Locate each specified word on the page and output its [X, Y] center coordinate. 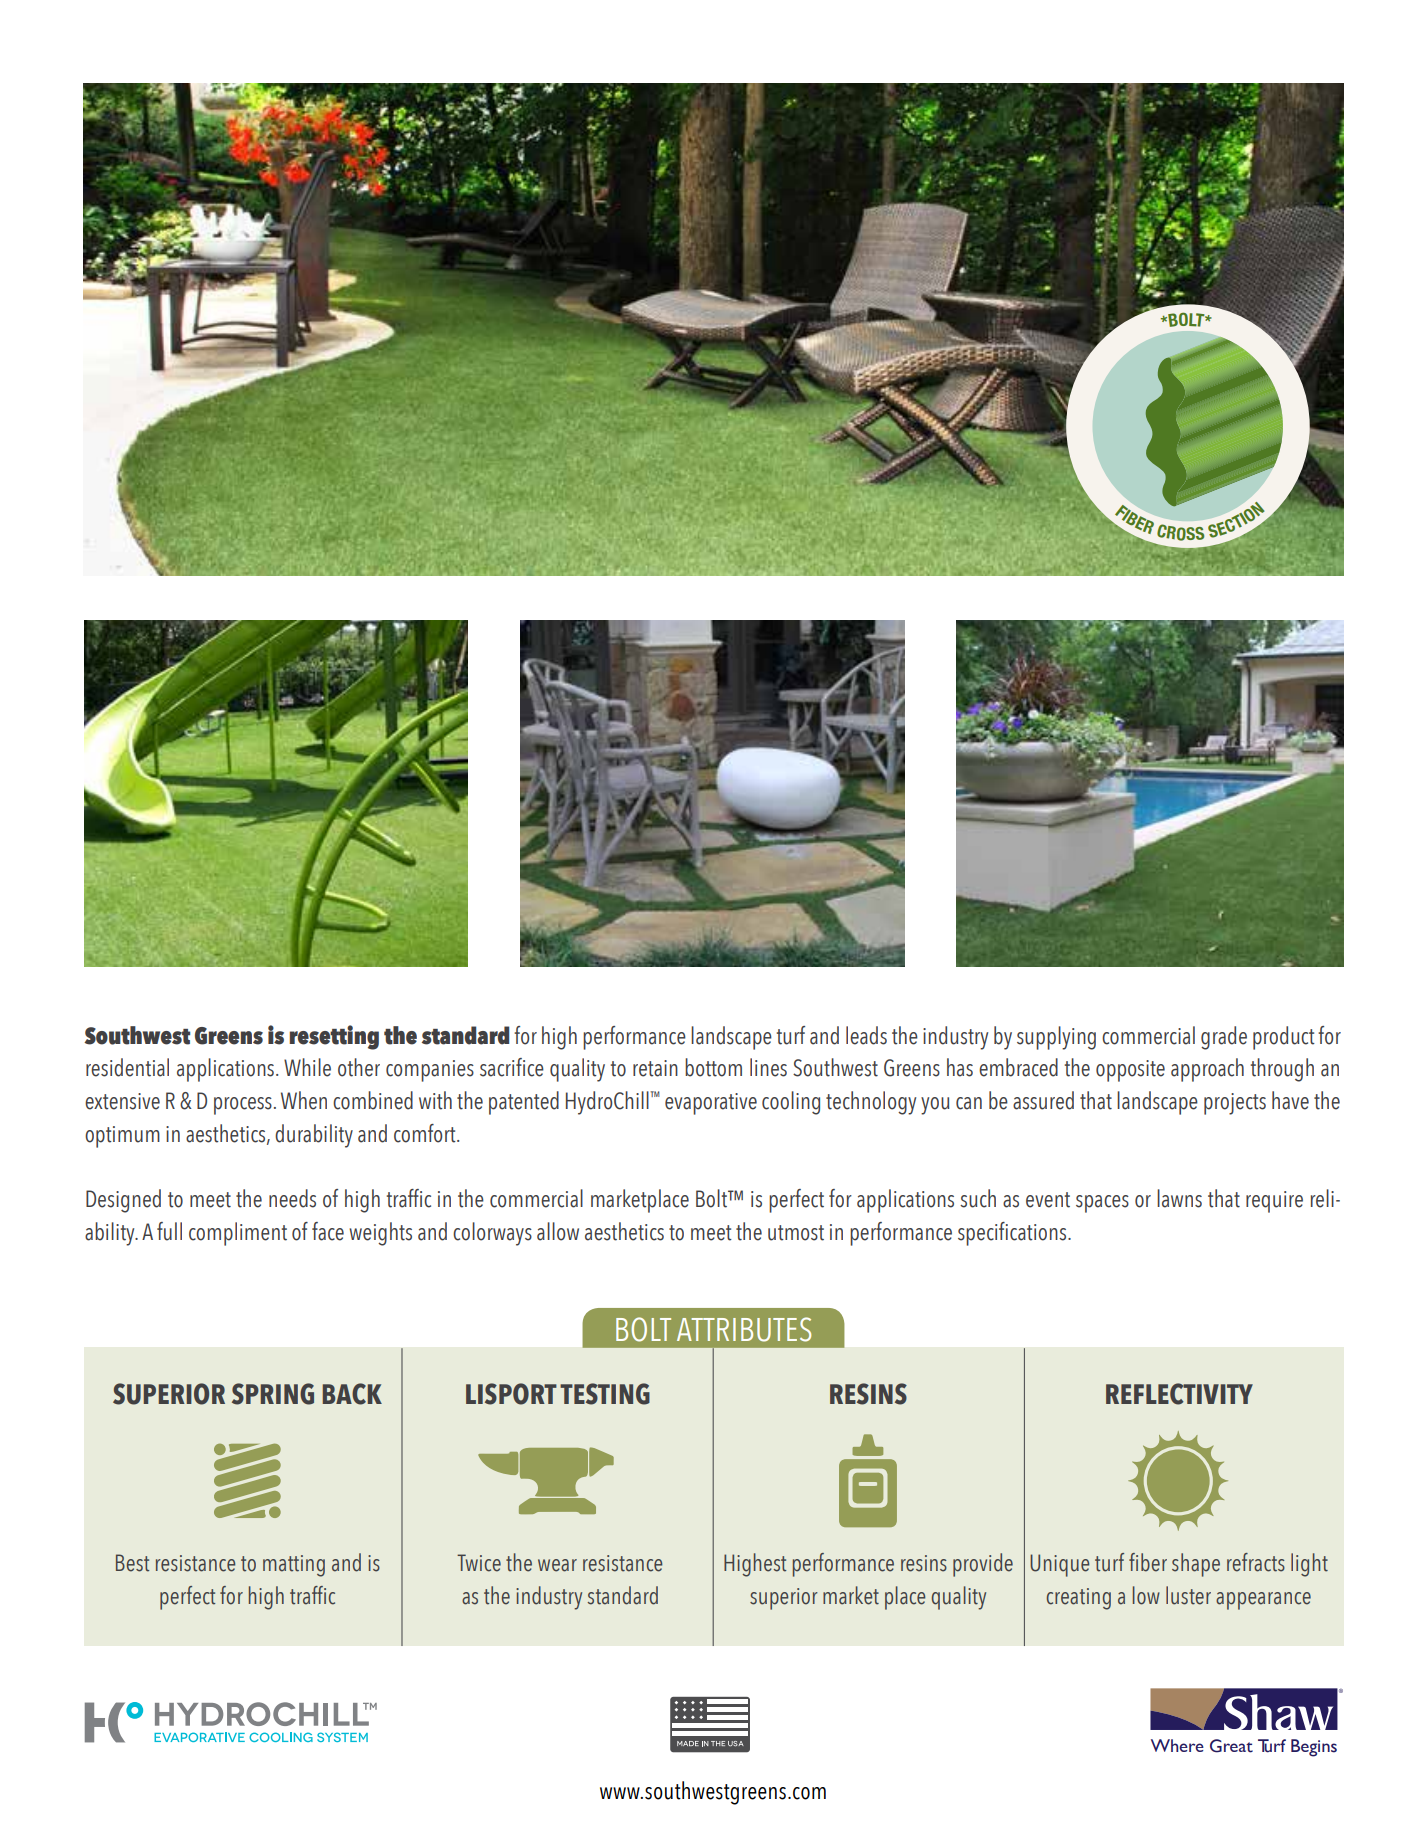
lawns [1179, 1198]
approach [1207, 1070]
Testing [605, 1394]
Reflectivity [1179, 1394]
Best [132, 1563]
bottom [713, 1067]
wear [557, 1565]
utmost [796, 1233]
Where [1177, 1745]
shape [1196, 1565]
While [307, 1067]
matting [294, 1566]
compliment [238, 1234]
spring [273, 1394]
